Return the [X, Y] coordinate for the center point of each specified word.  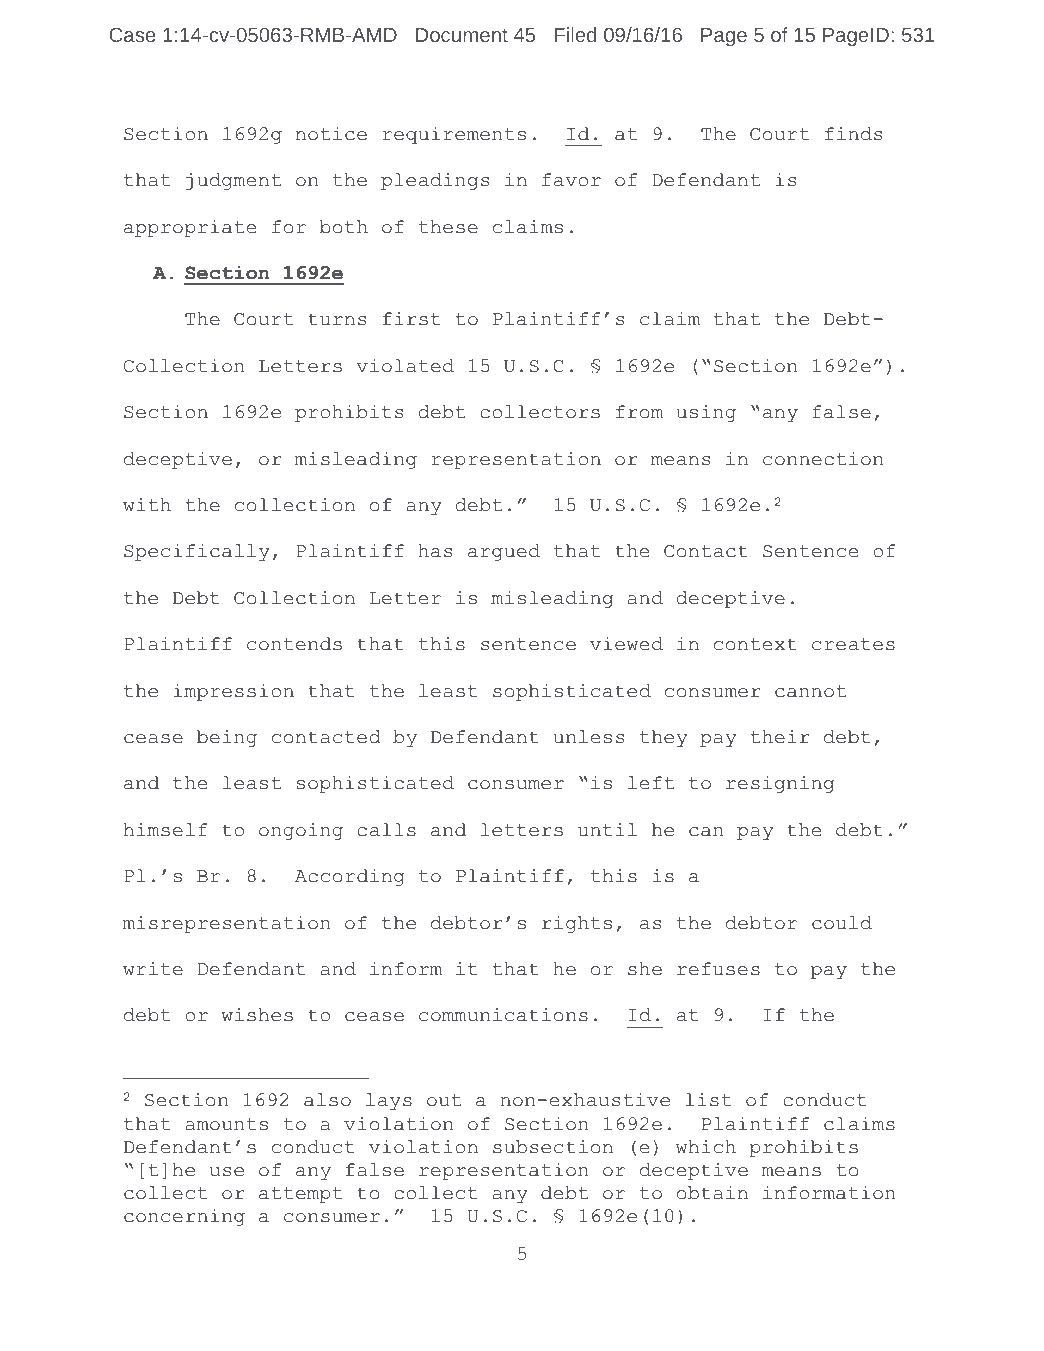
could [842, 923]
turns [337, 319]
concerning [184, 1217]
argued [504, 552]
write [153, 969]
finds [853, 134]
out [444, 1100]
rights [577, 924]
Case [132, 35]
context [755, 644]
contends [294, 644]
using [706, 413]
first [412, 319]
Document [462, 35]
